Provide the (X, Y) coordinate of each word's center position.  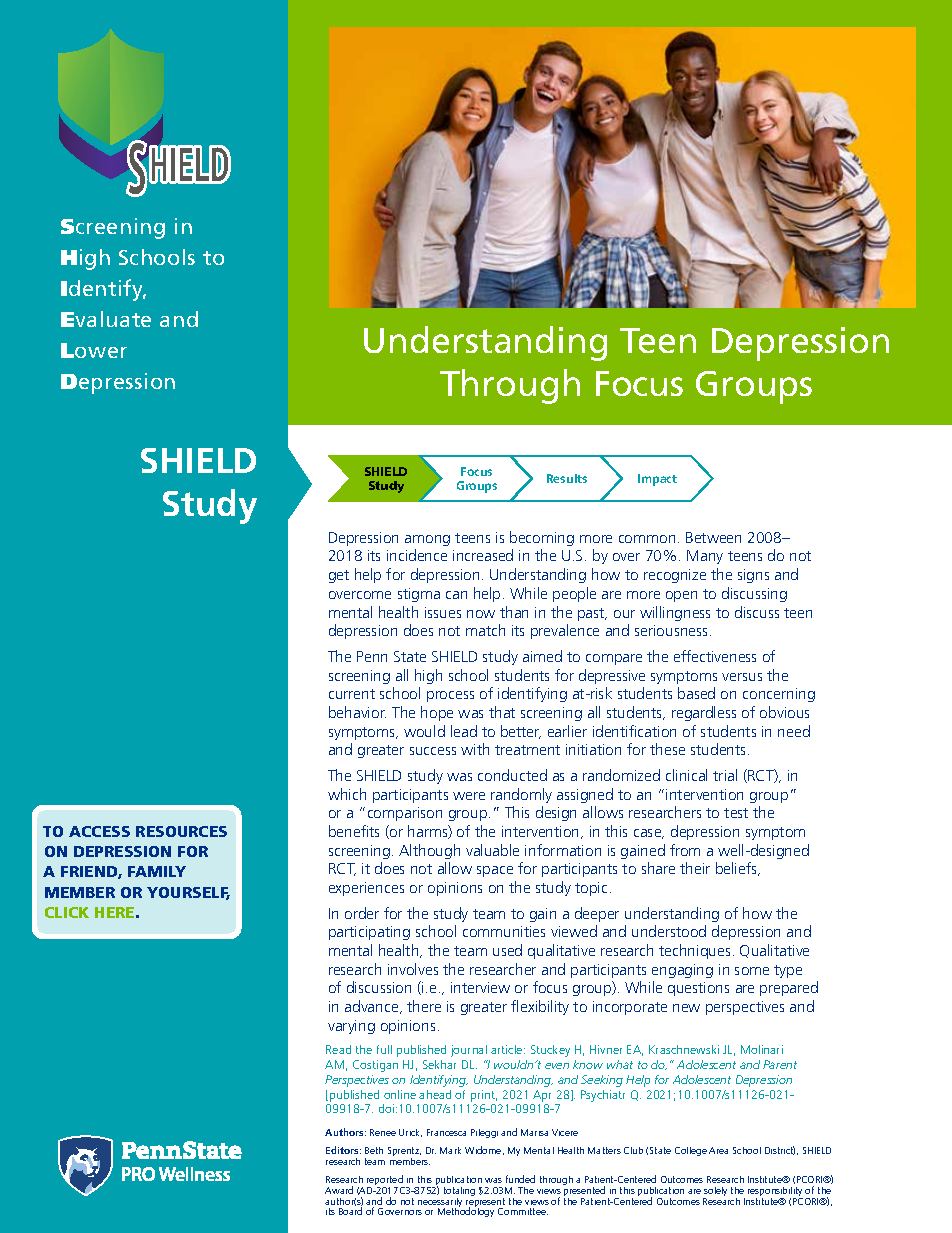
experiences (366, 889)
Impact (657, 480)
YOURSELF (188, 893)
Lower (94, 350)
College (691, 1151)
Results (567, 478)
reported (386, 1181)
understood (669, 931)
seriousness (673, 630)
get (339, 576)
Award (339, 1190)
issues (443, 612)
